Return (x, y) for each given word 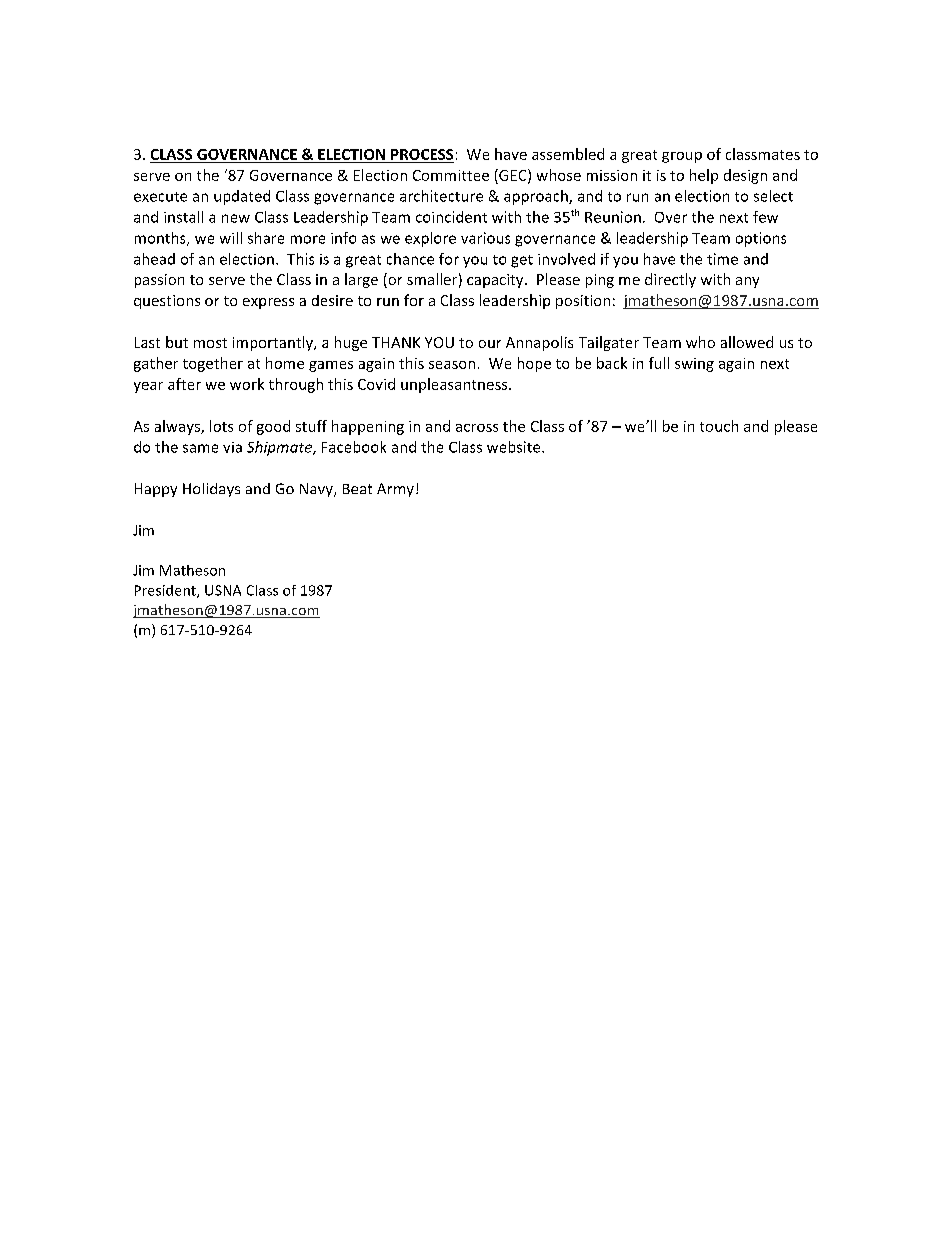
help (704, 176)
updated (242, 197)
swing (694, 365)
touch (719, 426)
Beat (357, 489)
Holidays (211, 490)
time (722, 259)
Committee (451, 175)
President (166, 591)
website (515, 447)
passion (159, 281)
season (452, 365)
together (213, 364)
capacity (496, 281)
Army (395, 490)
